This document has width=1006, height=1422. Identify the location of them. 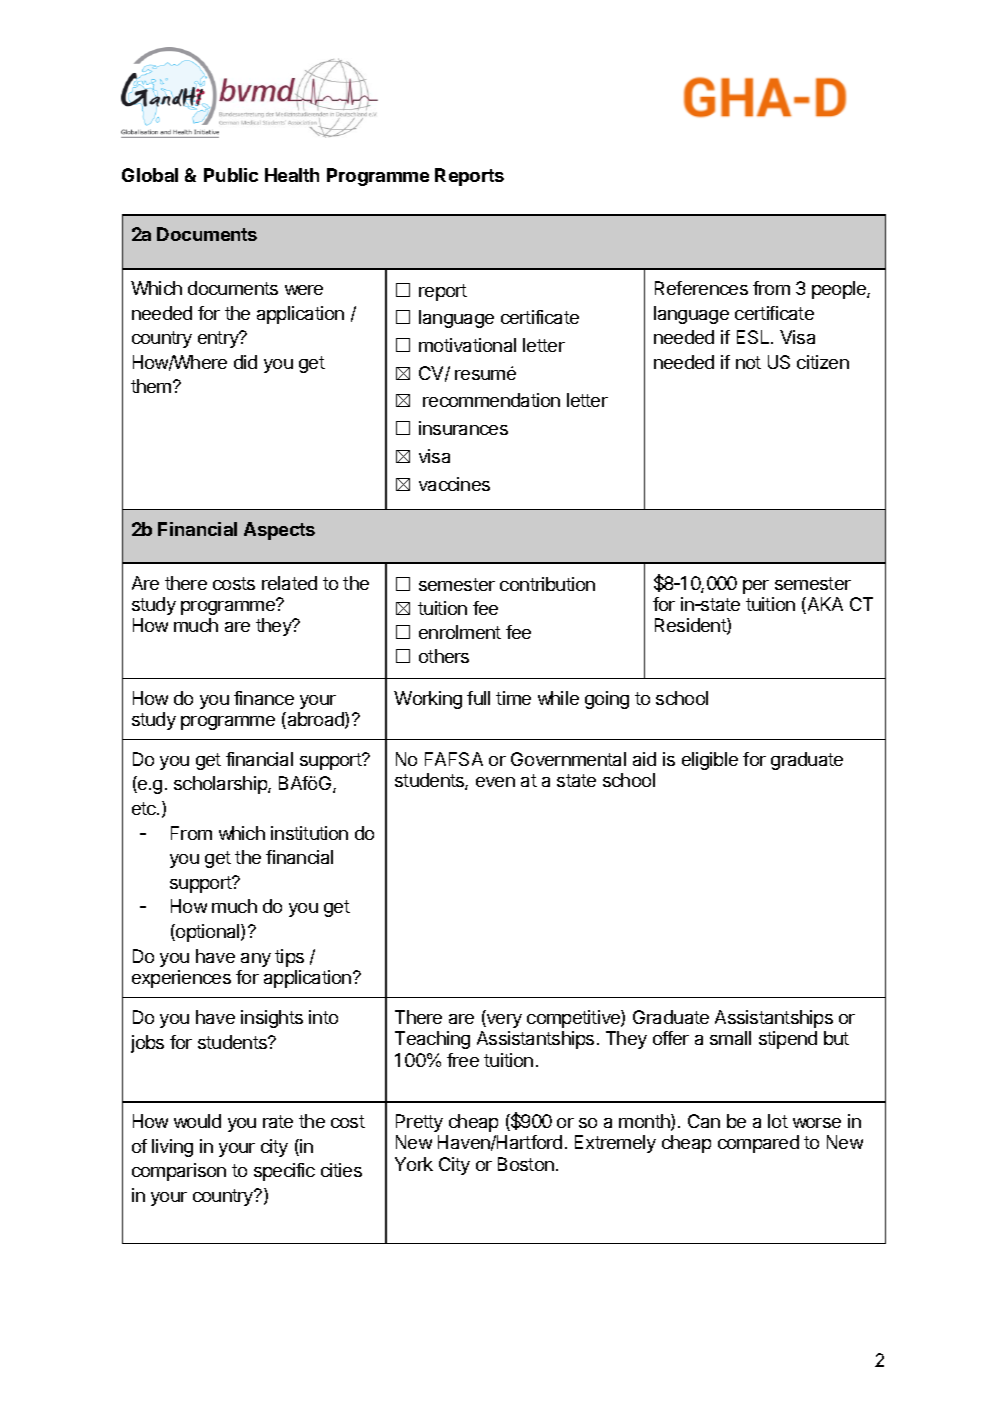
(152, 386).
